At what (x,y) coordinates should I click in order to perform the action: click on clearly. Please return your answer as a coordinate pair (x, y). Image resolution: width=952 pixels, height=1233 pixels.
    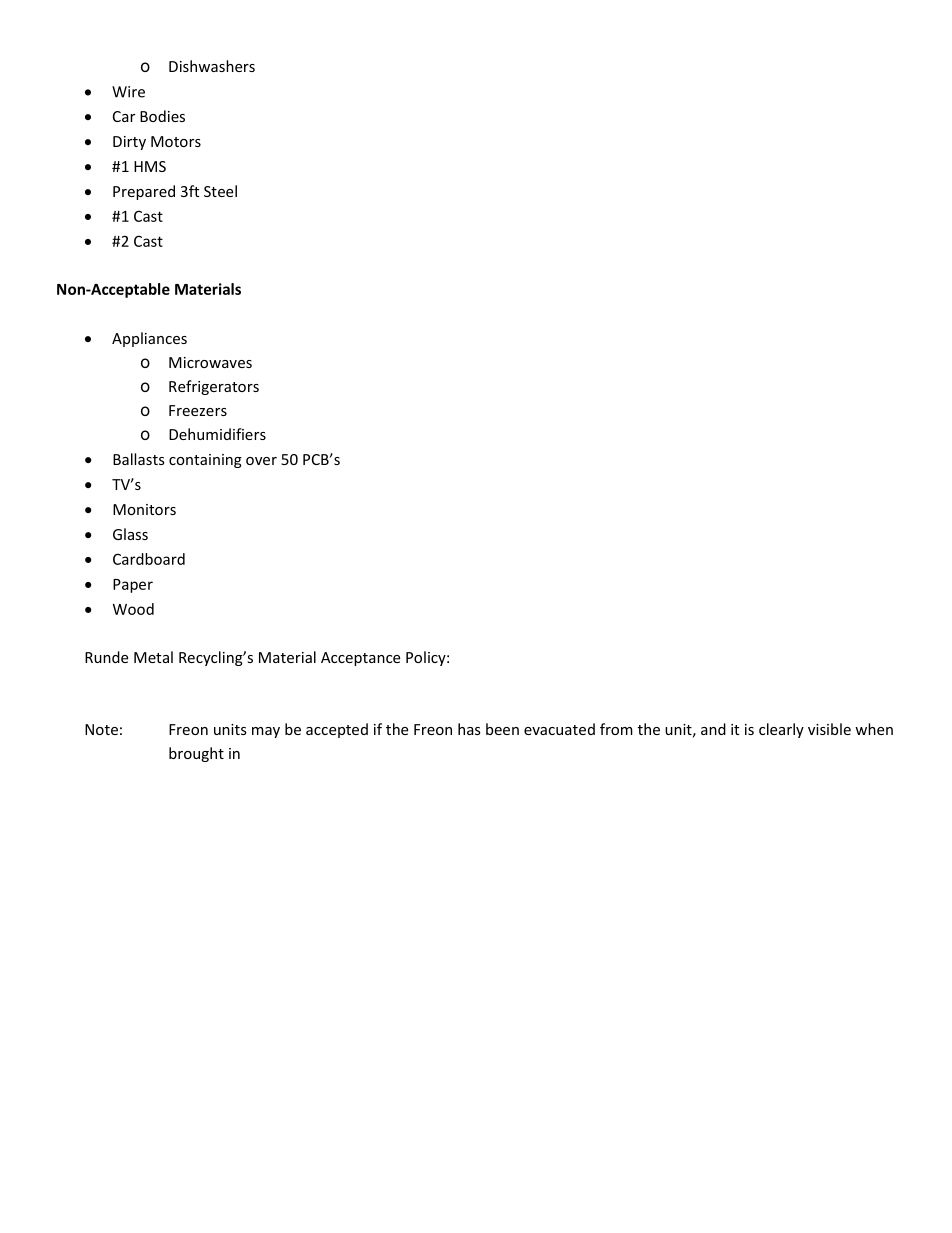
    Looking at the image, I should click on (781, 730).
